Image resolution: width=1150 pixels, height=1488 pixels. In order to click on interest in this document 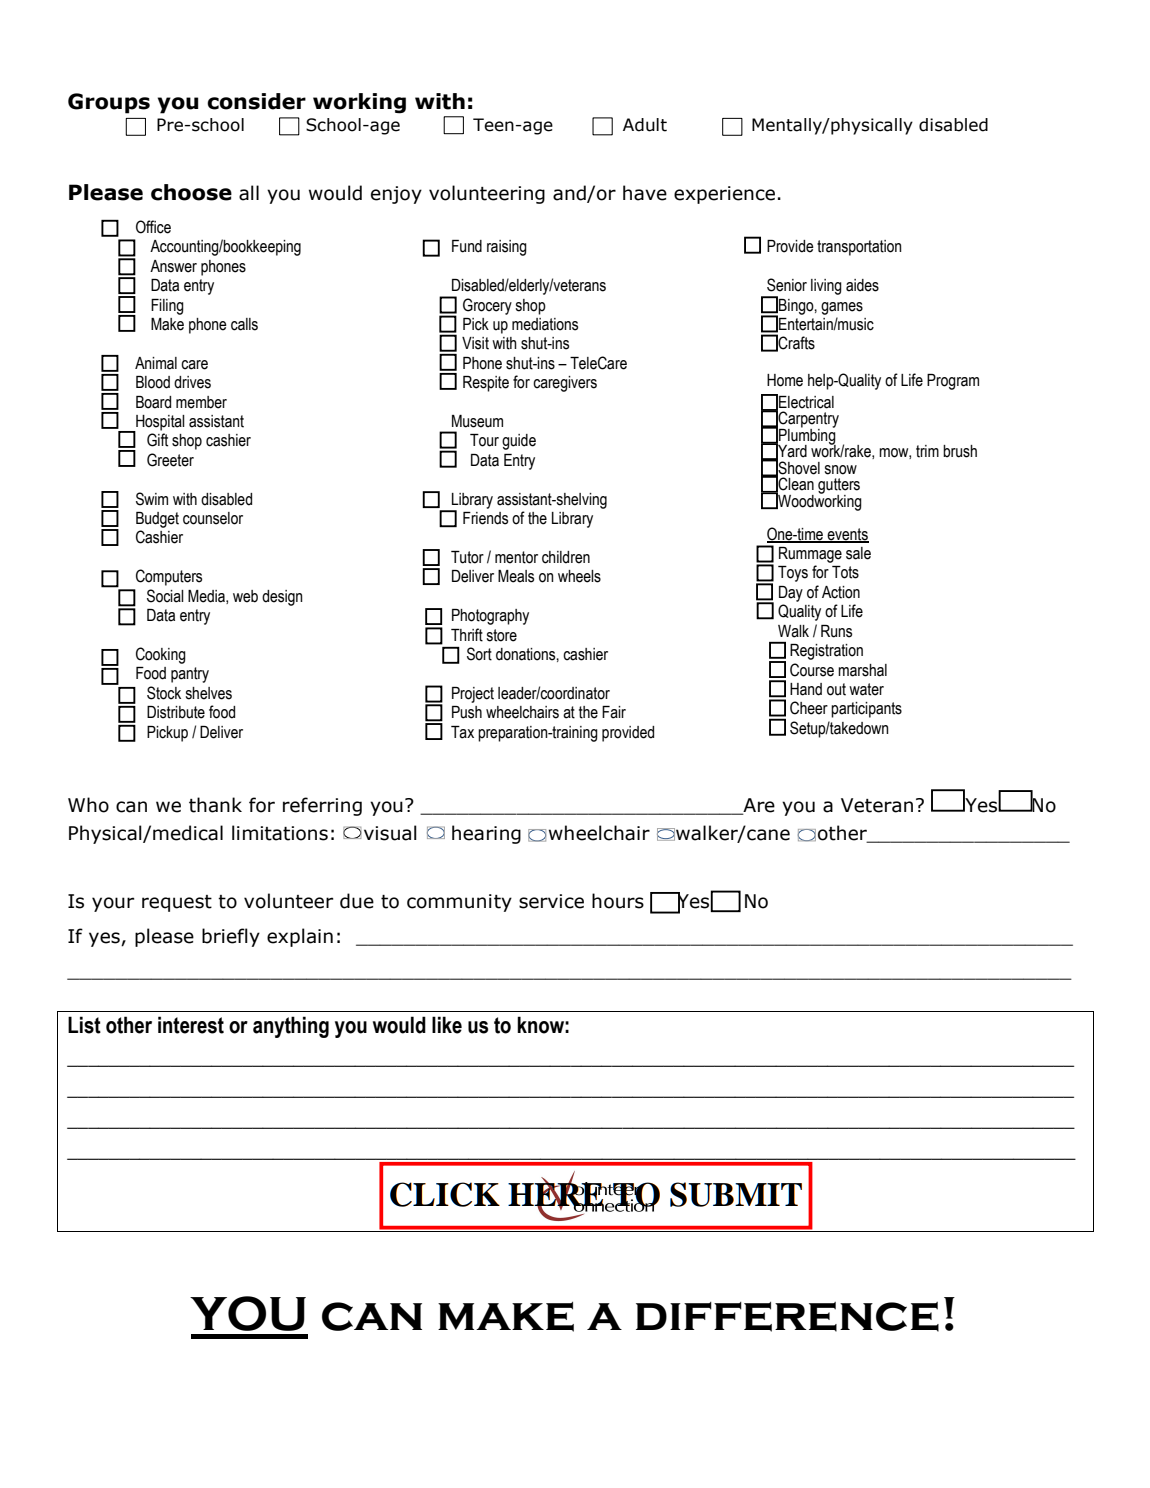, I will do `click(191, 1025)`.
